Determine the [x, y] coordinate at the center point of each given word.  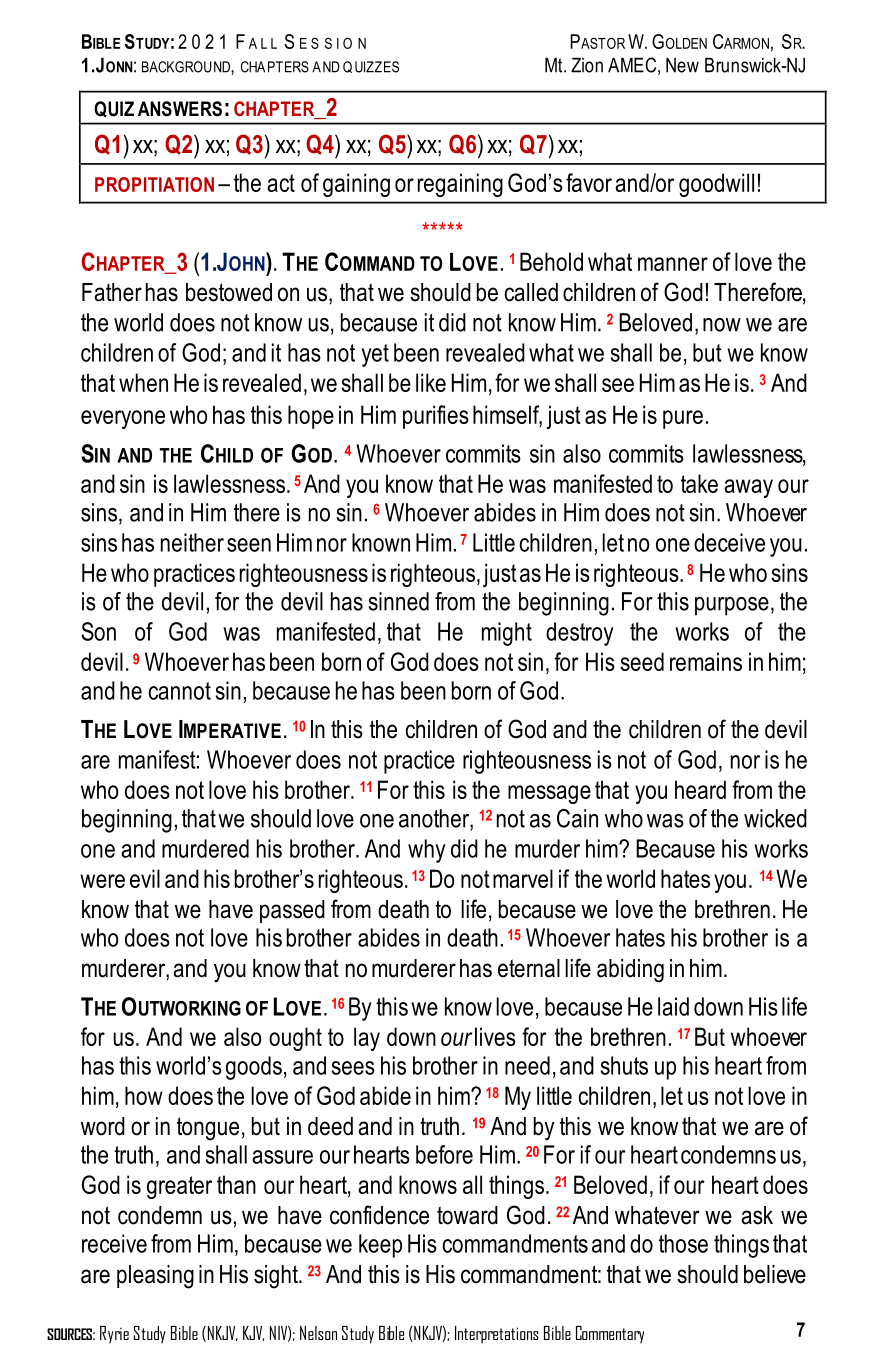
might [507, 634]
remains [706, 661]
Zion [587, 65]
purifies [436, 417]
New [682, 65]
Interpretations [497, 1335]
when [143, 382]
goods [254, 1068]
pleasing [155, 1277]
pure [683, 419]
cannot [180, 691]
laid [673, 1006]
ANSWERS [180, 109]
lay [367, 1039]
